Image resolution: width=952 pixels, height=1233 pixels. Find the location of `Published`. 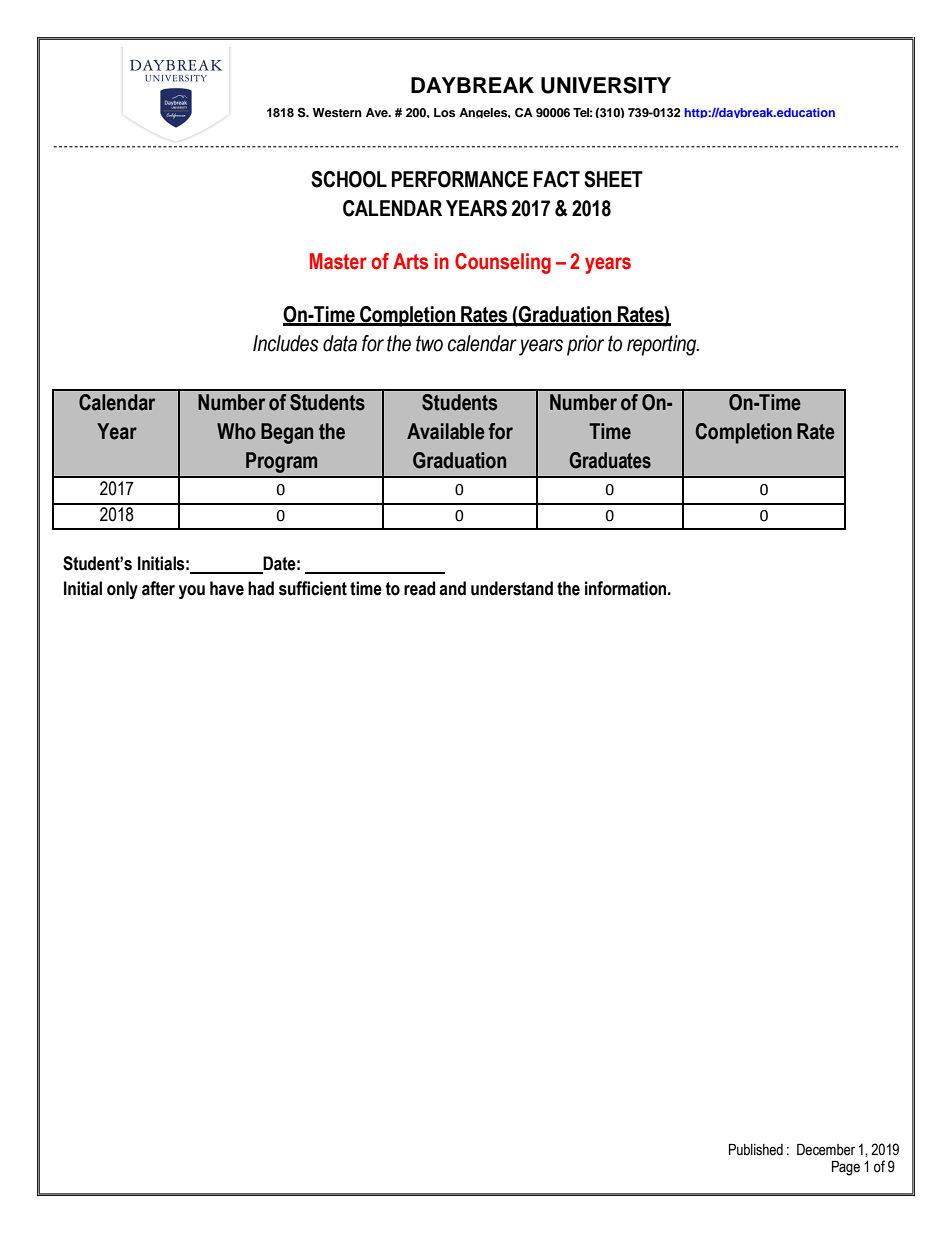

Published is located at coordinates (756, 1150).
